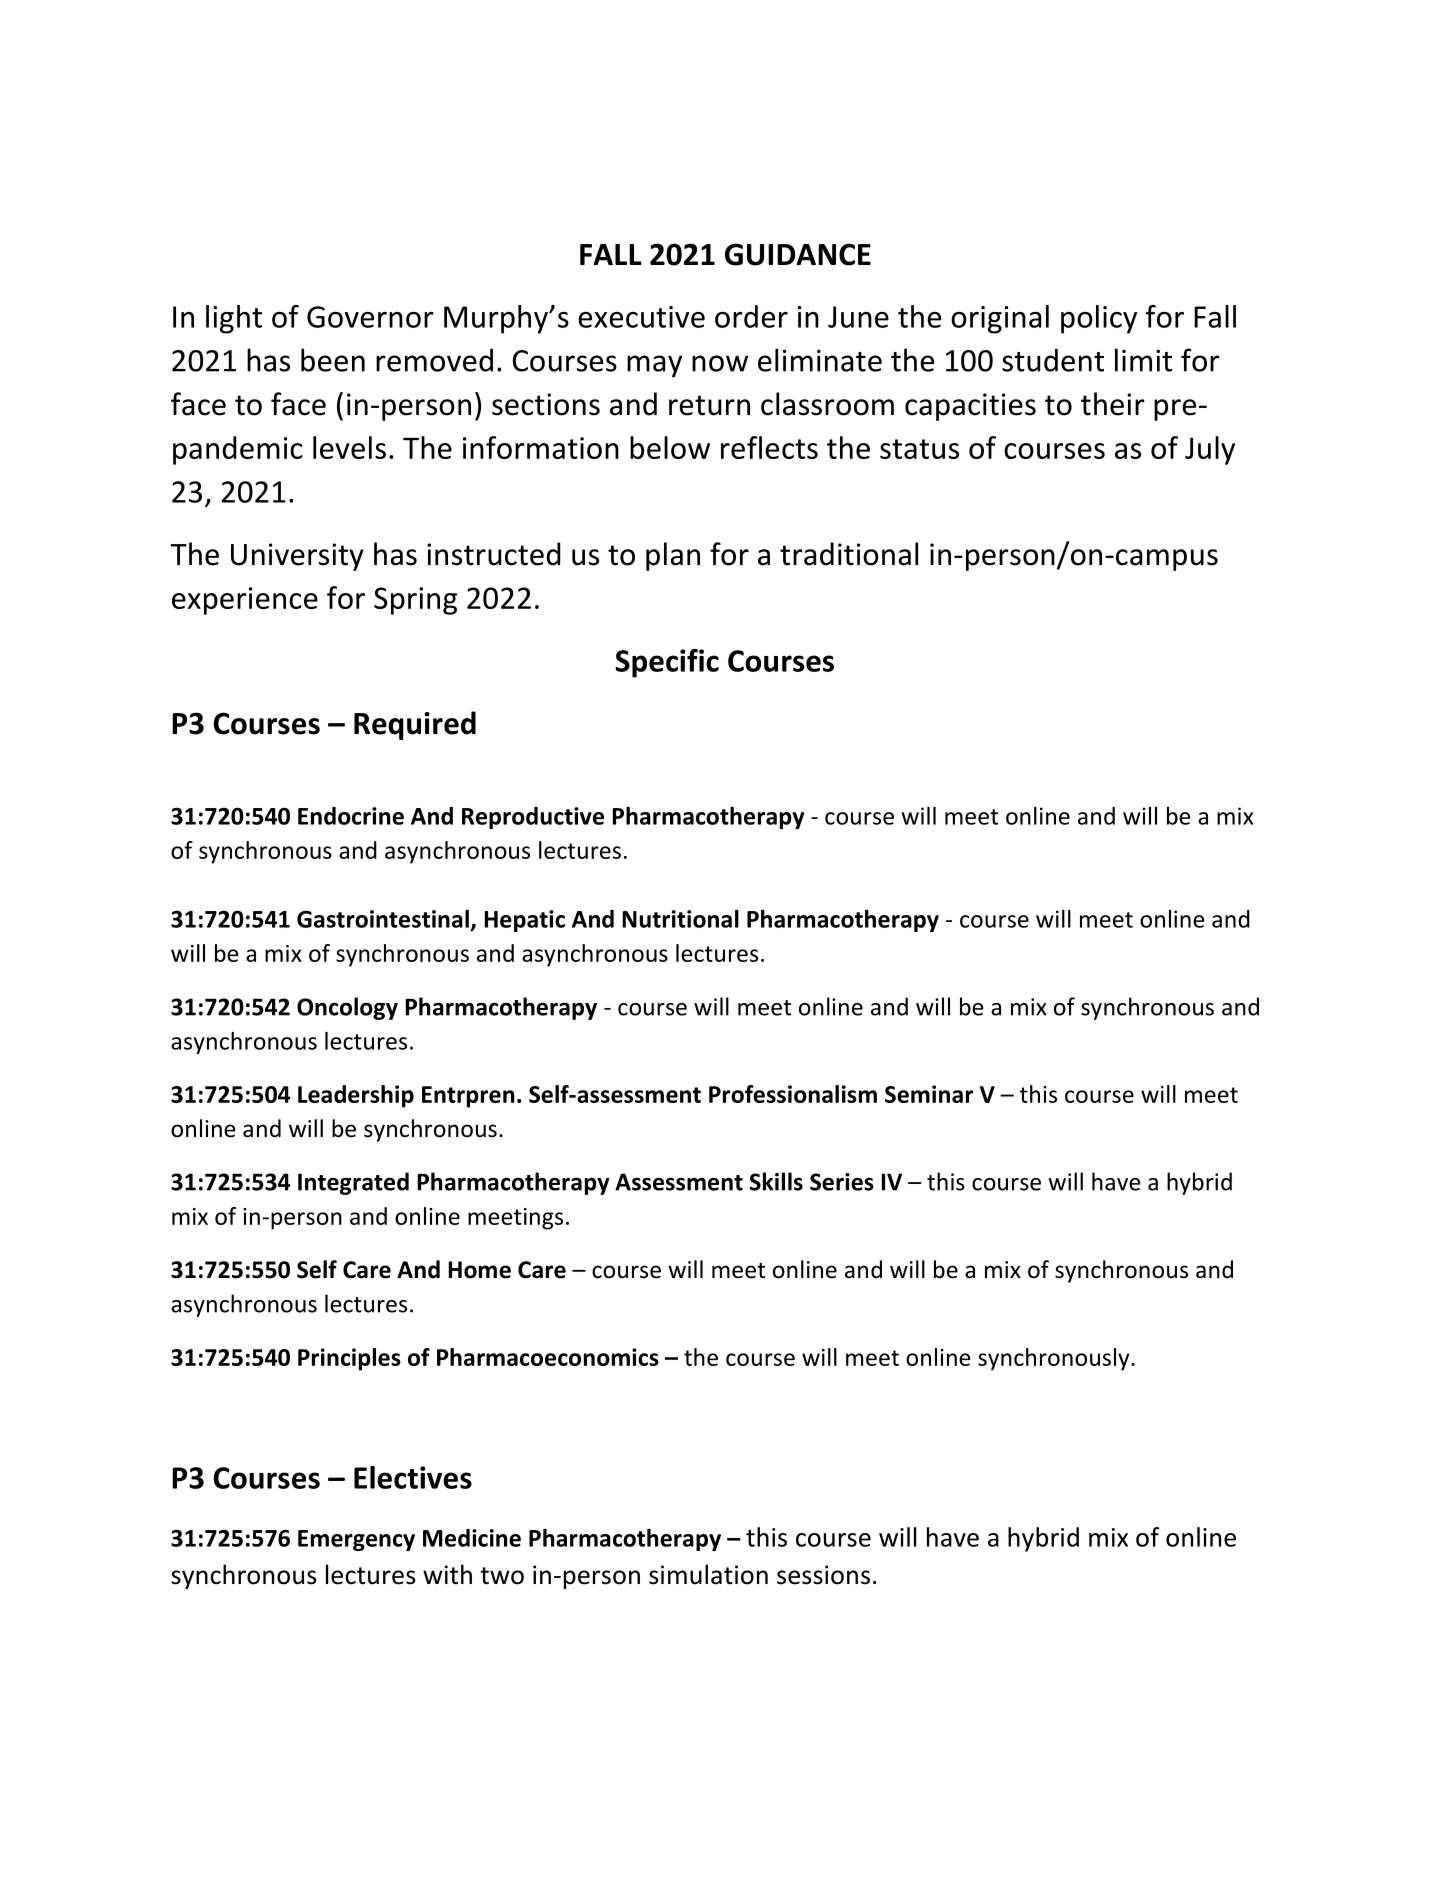 This image has width=1450, height=1877. Describe the element at coordinates (383, 919) in the image. I see `Gastrointestinal` at that location.
